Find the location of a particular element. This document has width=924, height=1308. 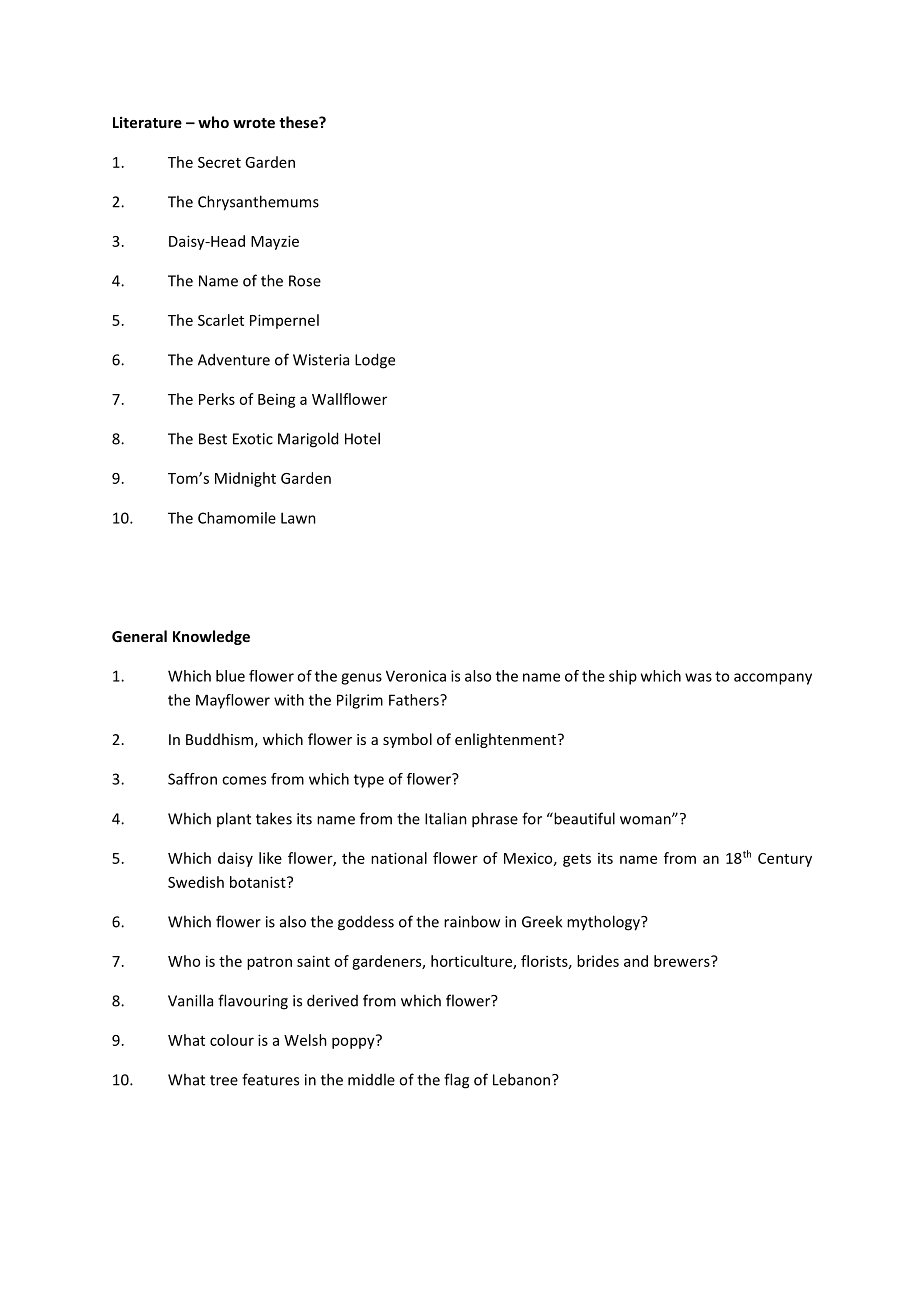

colour is located at coordinates (232, 1040).
